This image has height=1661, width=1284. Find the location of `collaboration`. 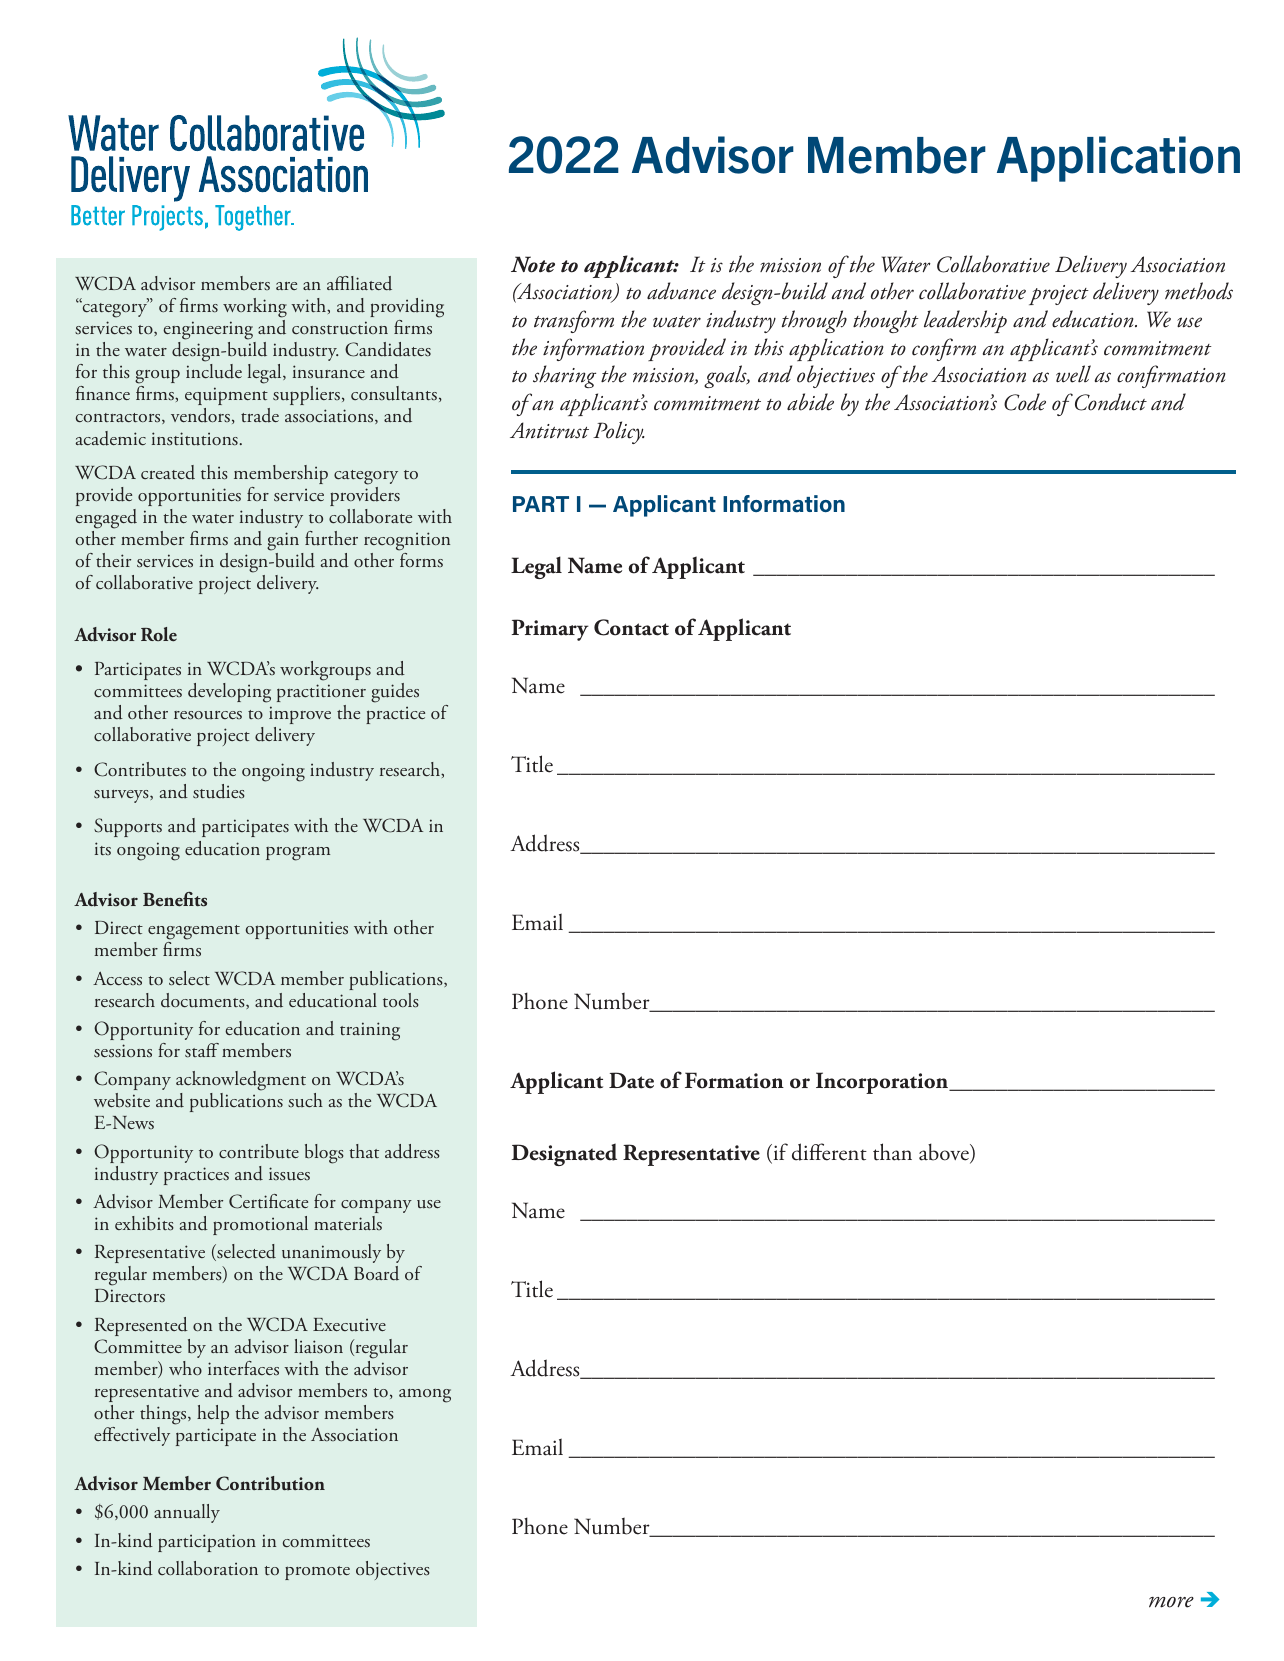

collaboration is located at coordinates (208, 1568).
